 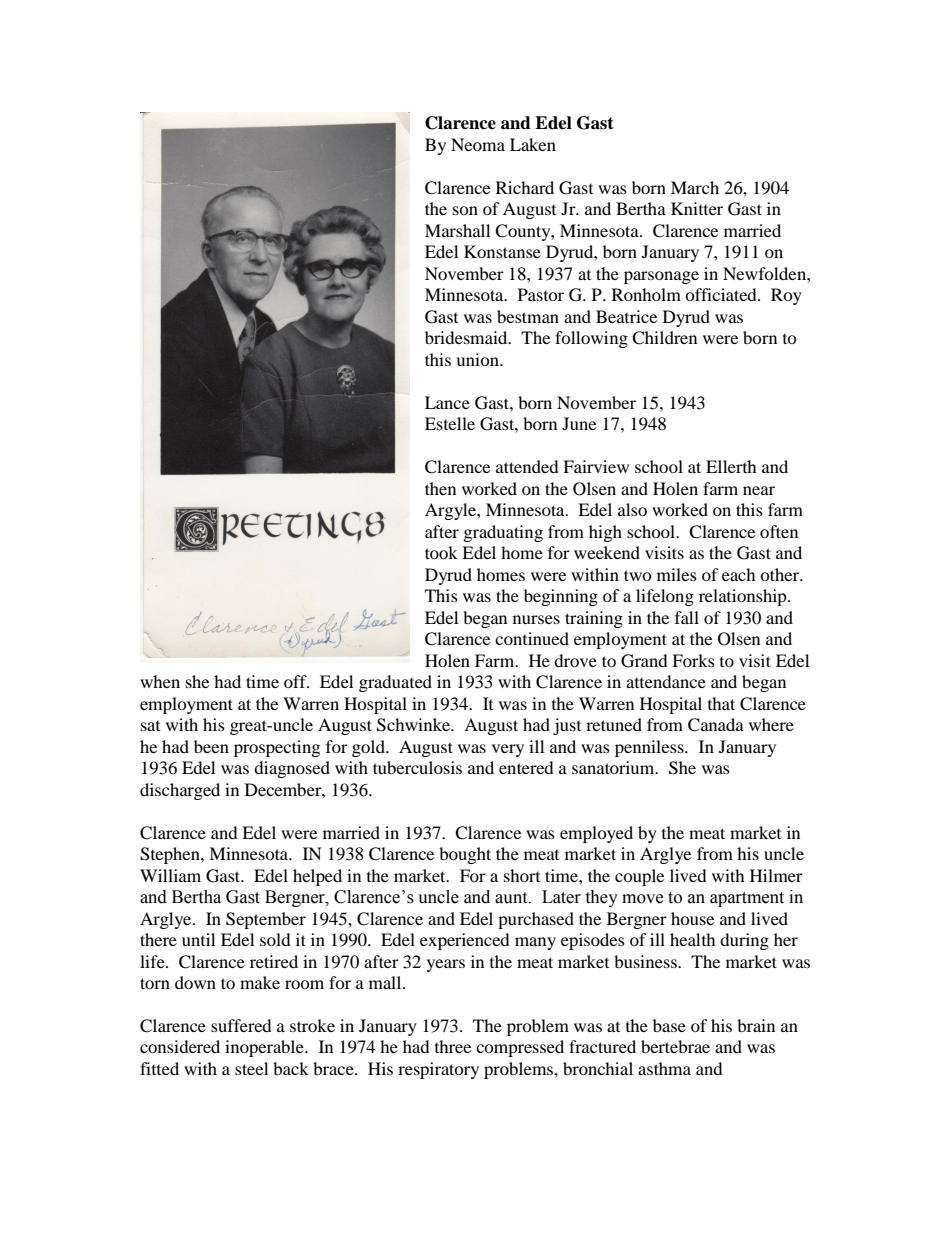 I want to click on when, so click(x=160, y=681).
